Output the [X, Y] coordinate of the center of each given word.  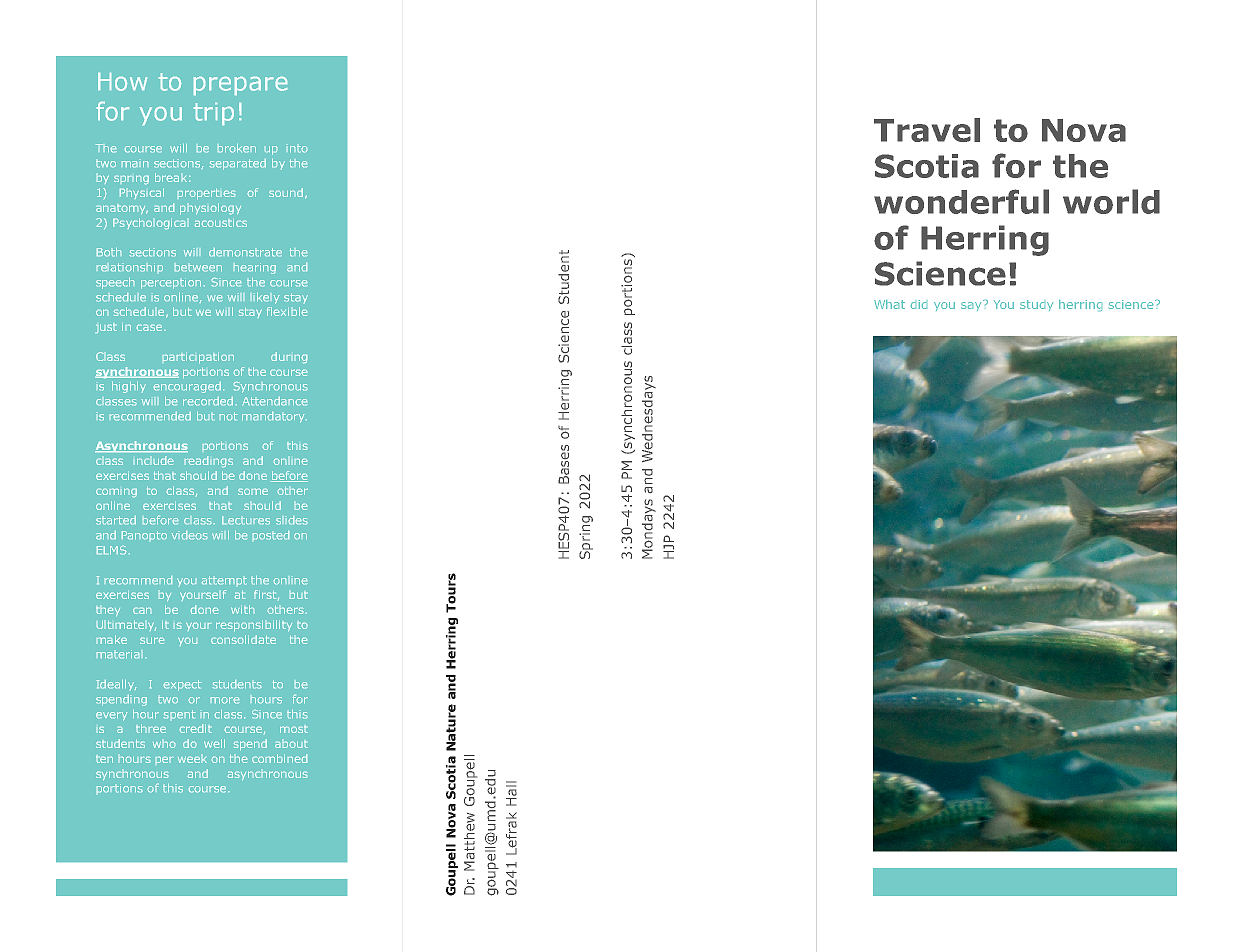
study [1036, 305]
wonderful [961, 201]
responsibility [254, 625]
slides [291, 520]
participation [198, 358]
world [1111, 201]
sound [286, 192]
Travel [927, 130]
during [289, 357]
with [242, 609]
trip [214, 114]
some [253, 492]
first [266, 595]
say [972, 305]
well [214, 743]
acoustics [221, 223]
